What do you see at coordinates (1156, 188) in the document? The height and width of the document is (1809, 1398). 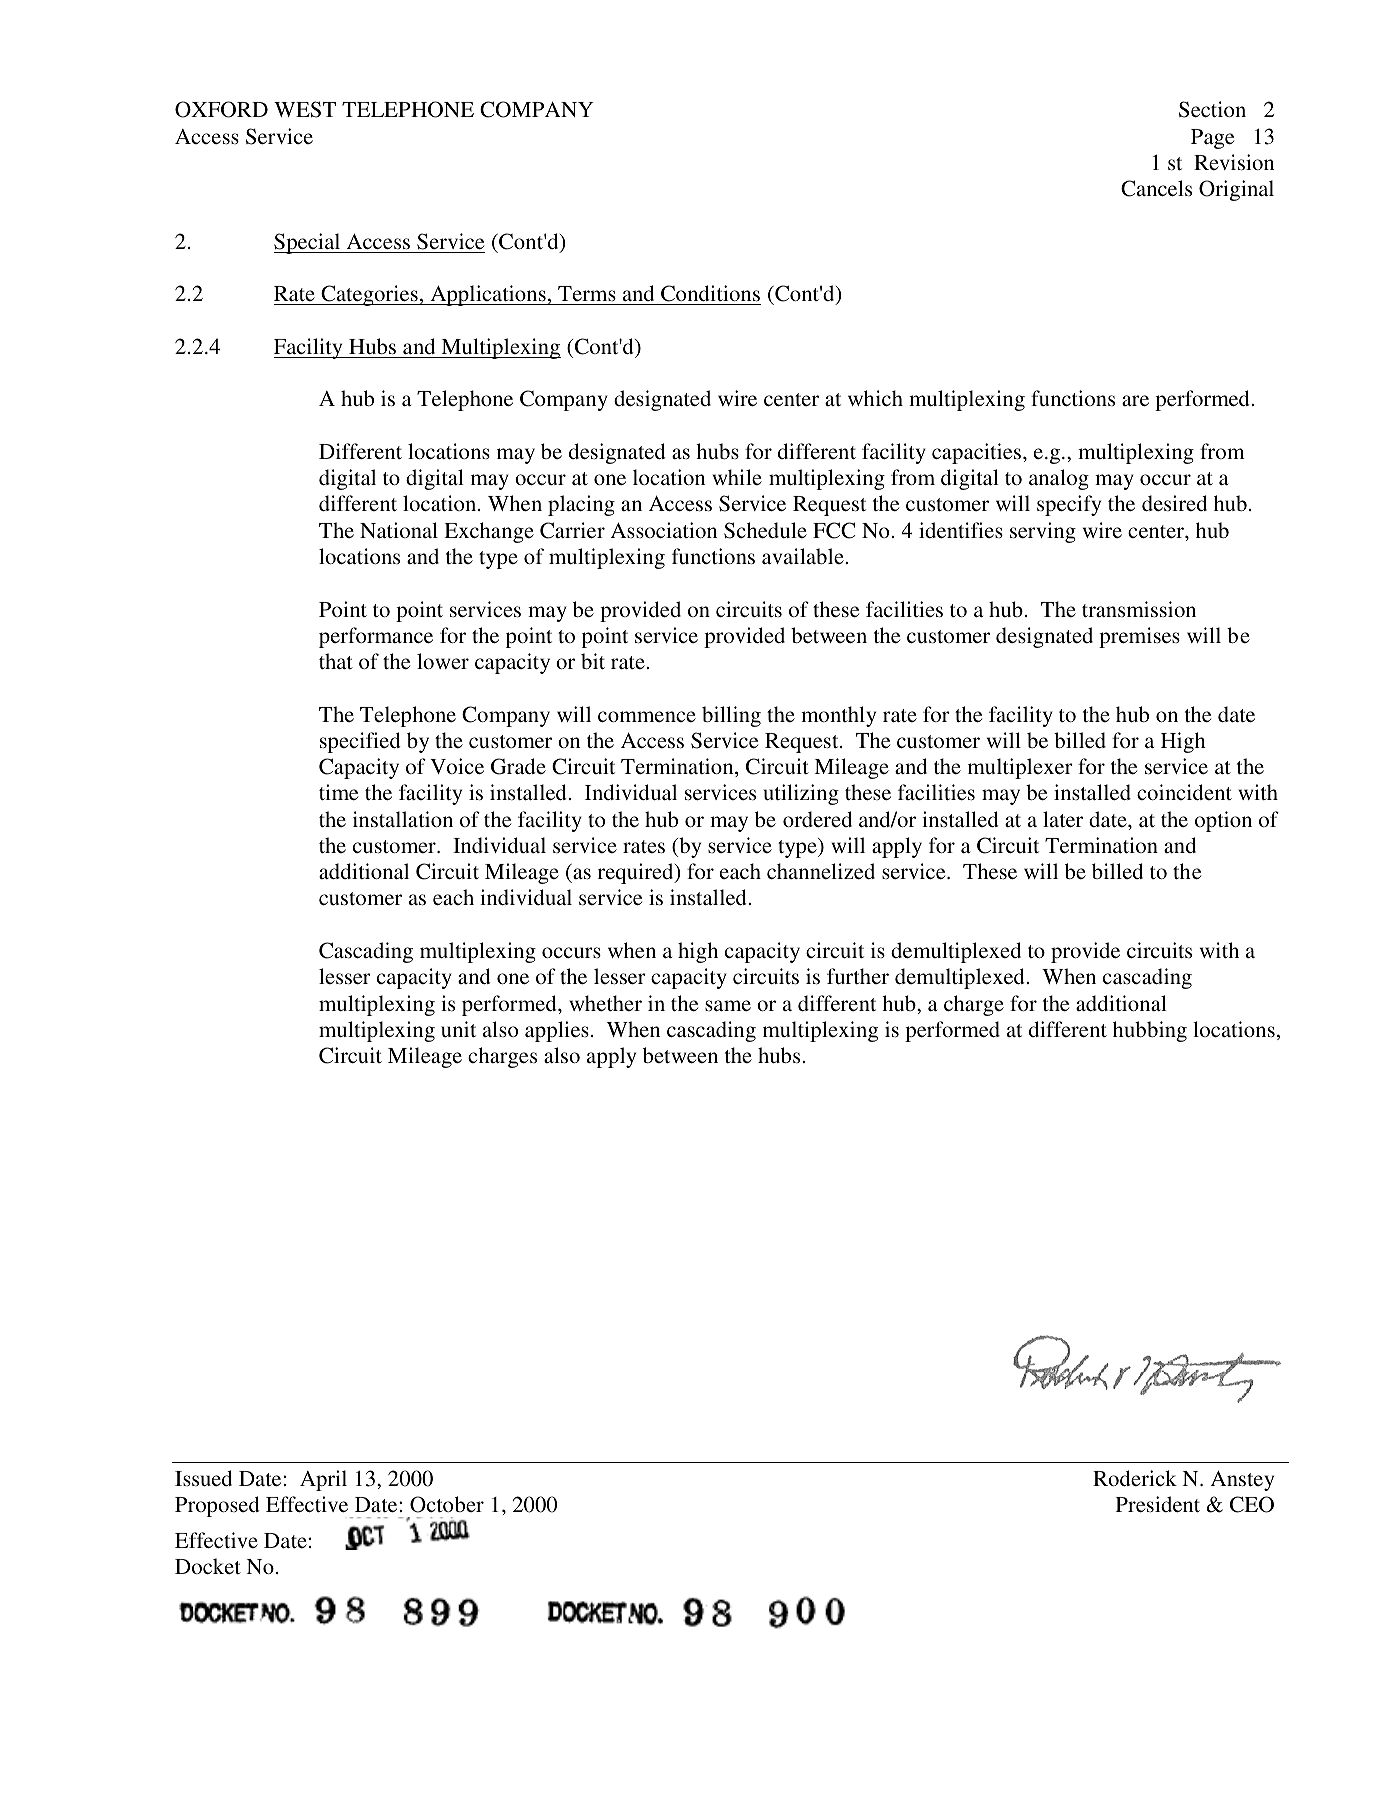 I see `Cancels` at bounding box center [1156, 188].
